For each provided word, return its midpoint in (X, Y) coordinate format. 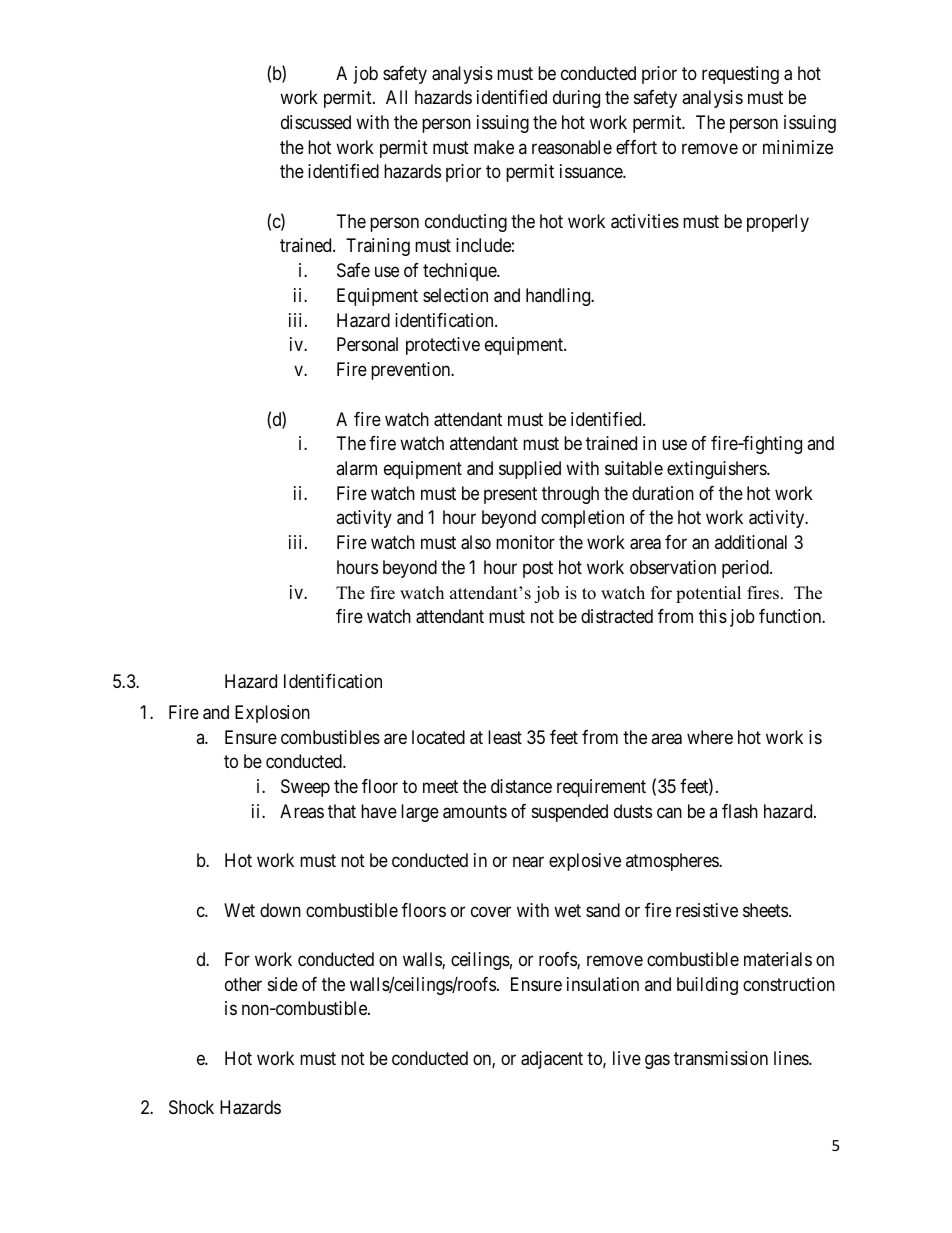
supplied (530, 470)
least (505, 737)
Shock (191, 1107)
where (710, 737)
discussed (316, 122)
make (494, 147)
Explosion (272, 714)
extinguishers (717, 470)
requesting (740, 75)
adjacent (552, 1060)
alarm (356, 468)
